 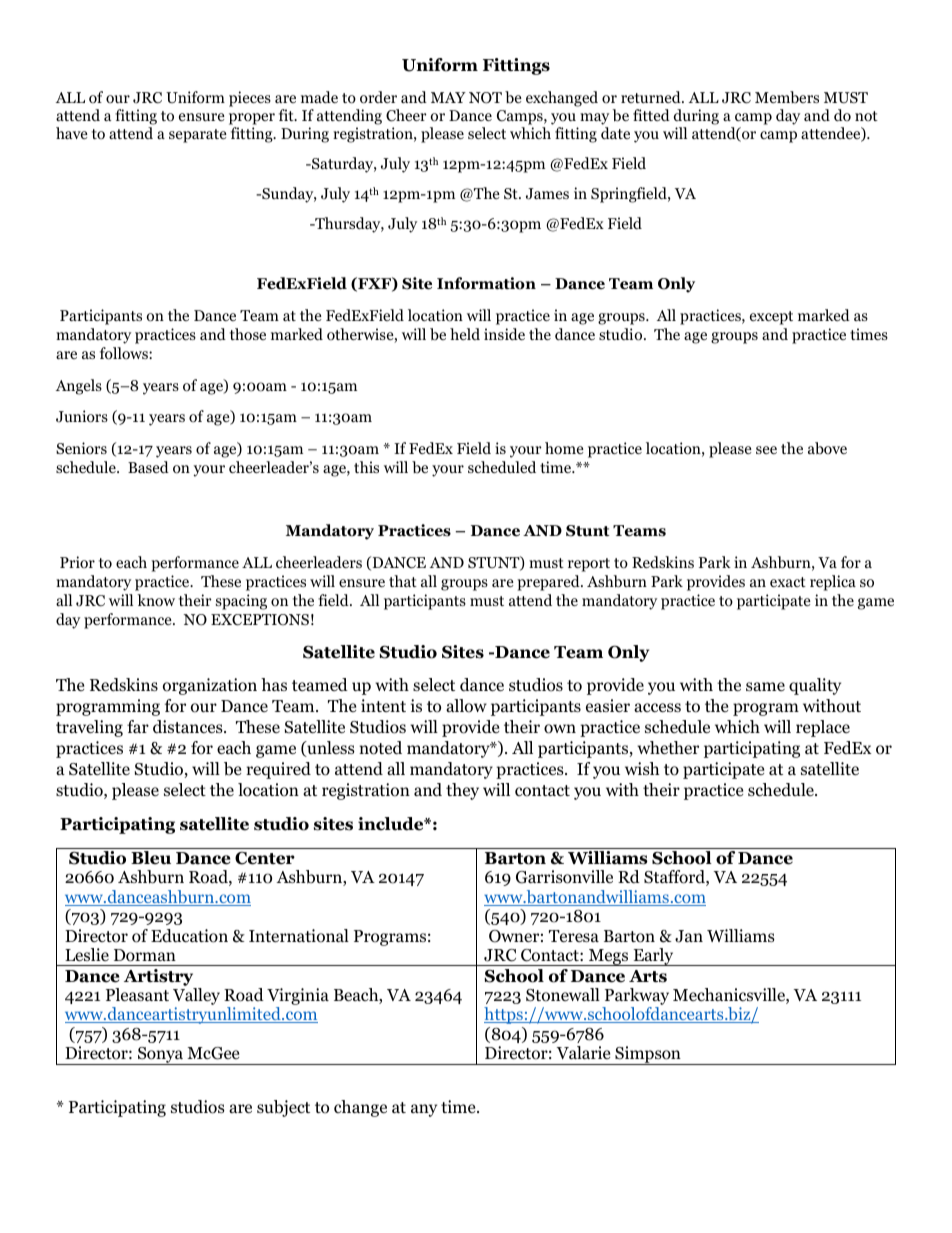 What do you see at coordinates (668, 748) in the screenshot?
I see `whether` at bounding box center [668, 748].
